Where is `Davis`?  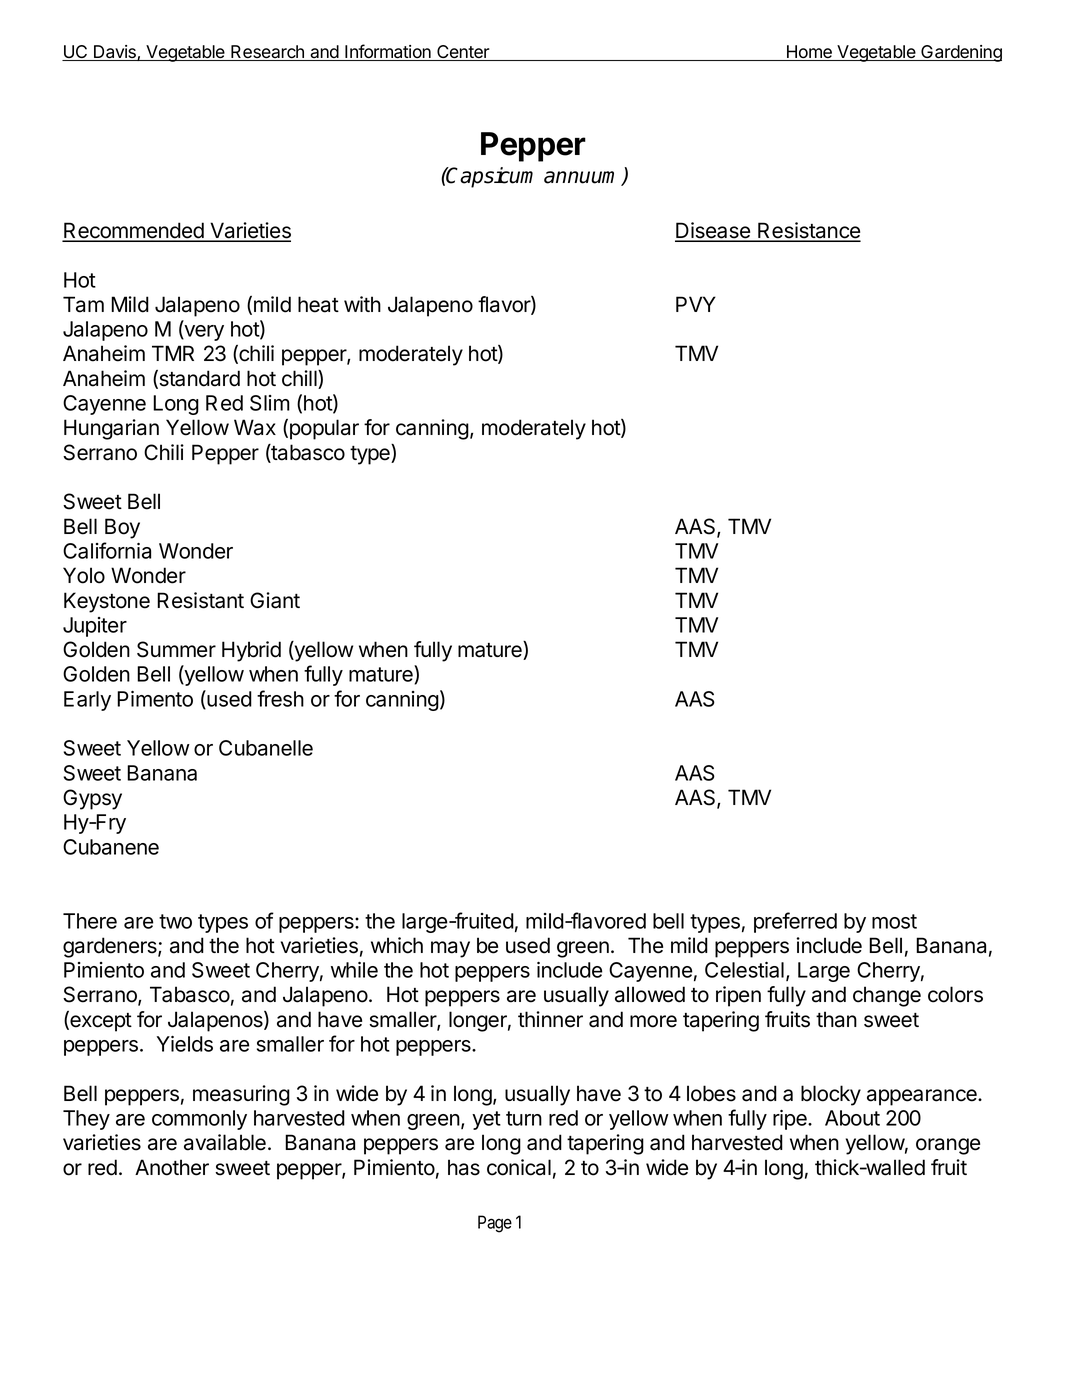
Davis is located at coordinates (115, 53).
